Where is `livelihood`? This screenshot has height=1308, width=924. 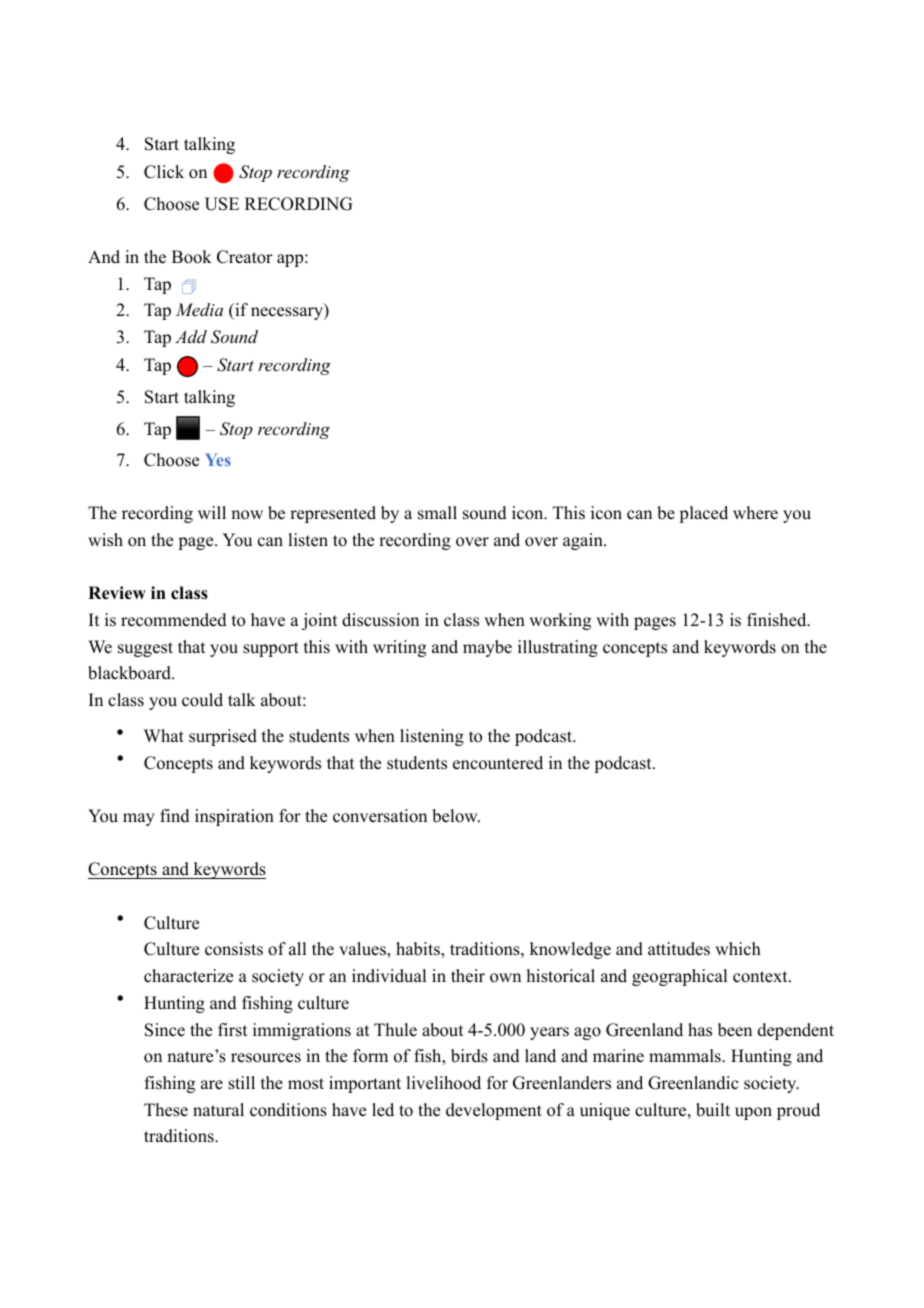 livelihood is located at coordinates (443, 1083).
